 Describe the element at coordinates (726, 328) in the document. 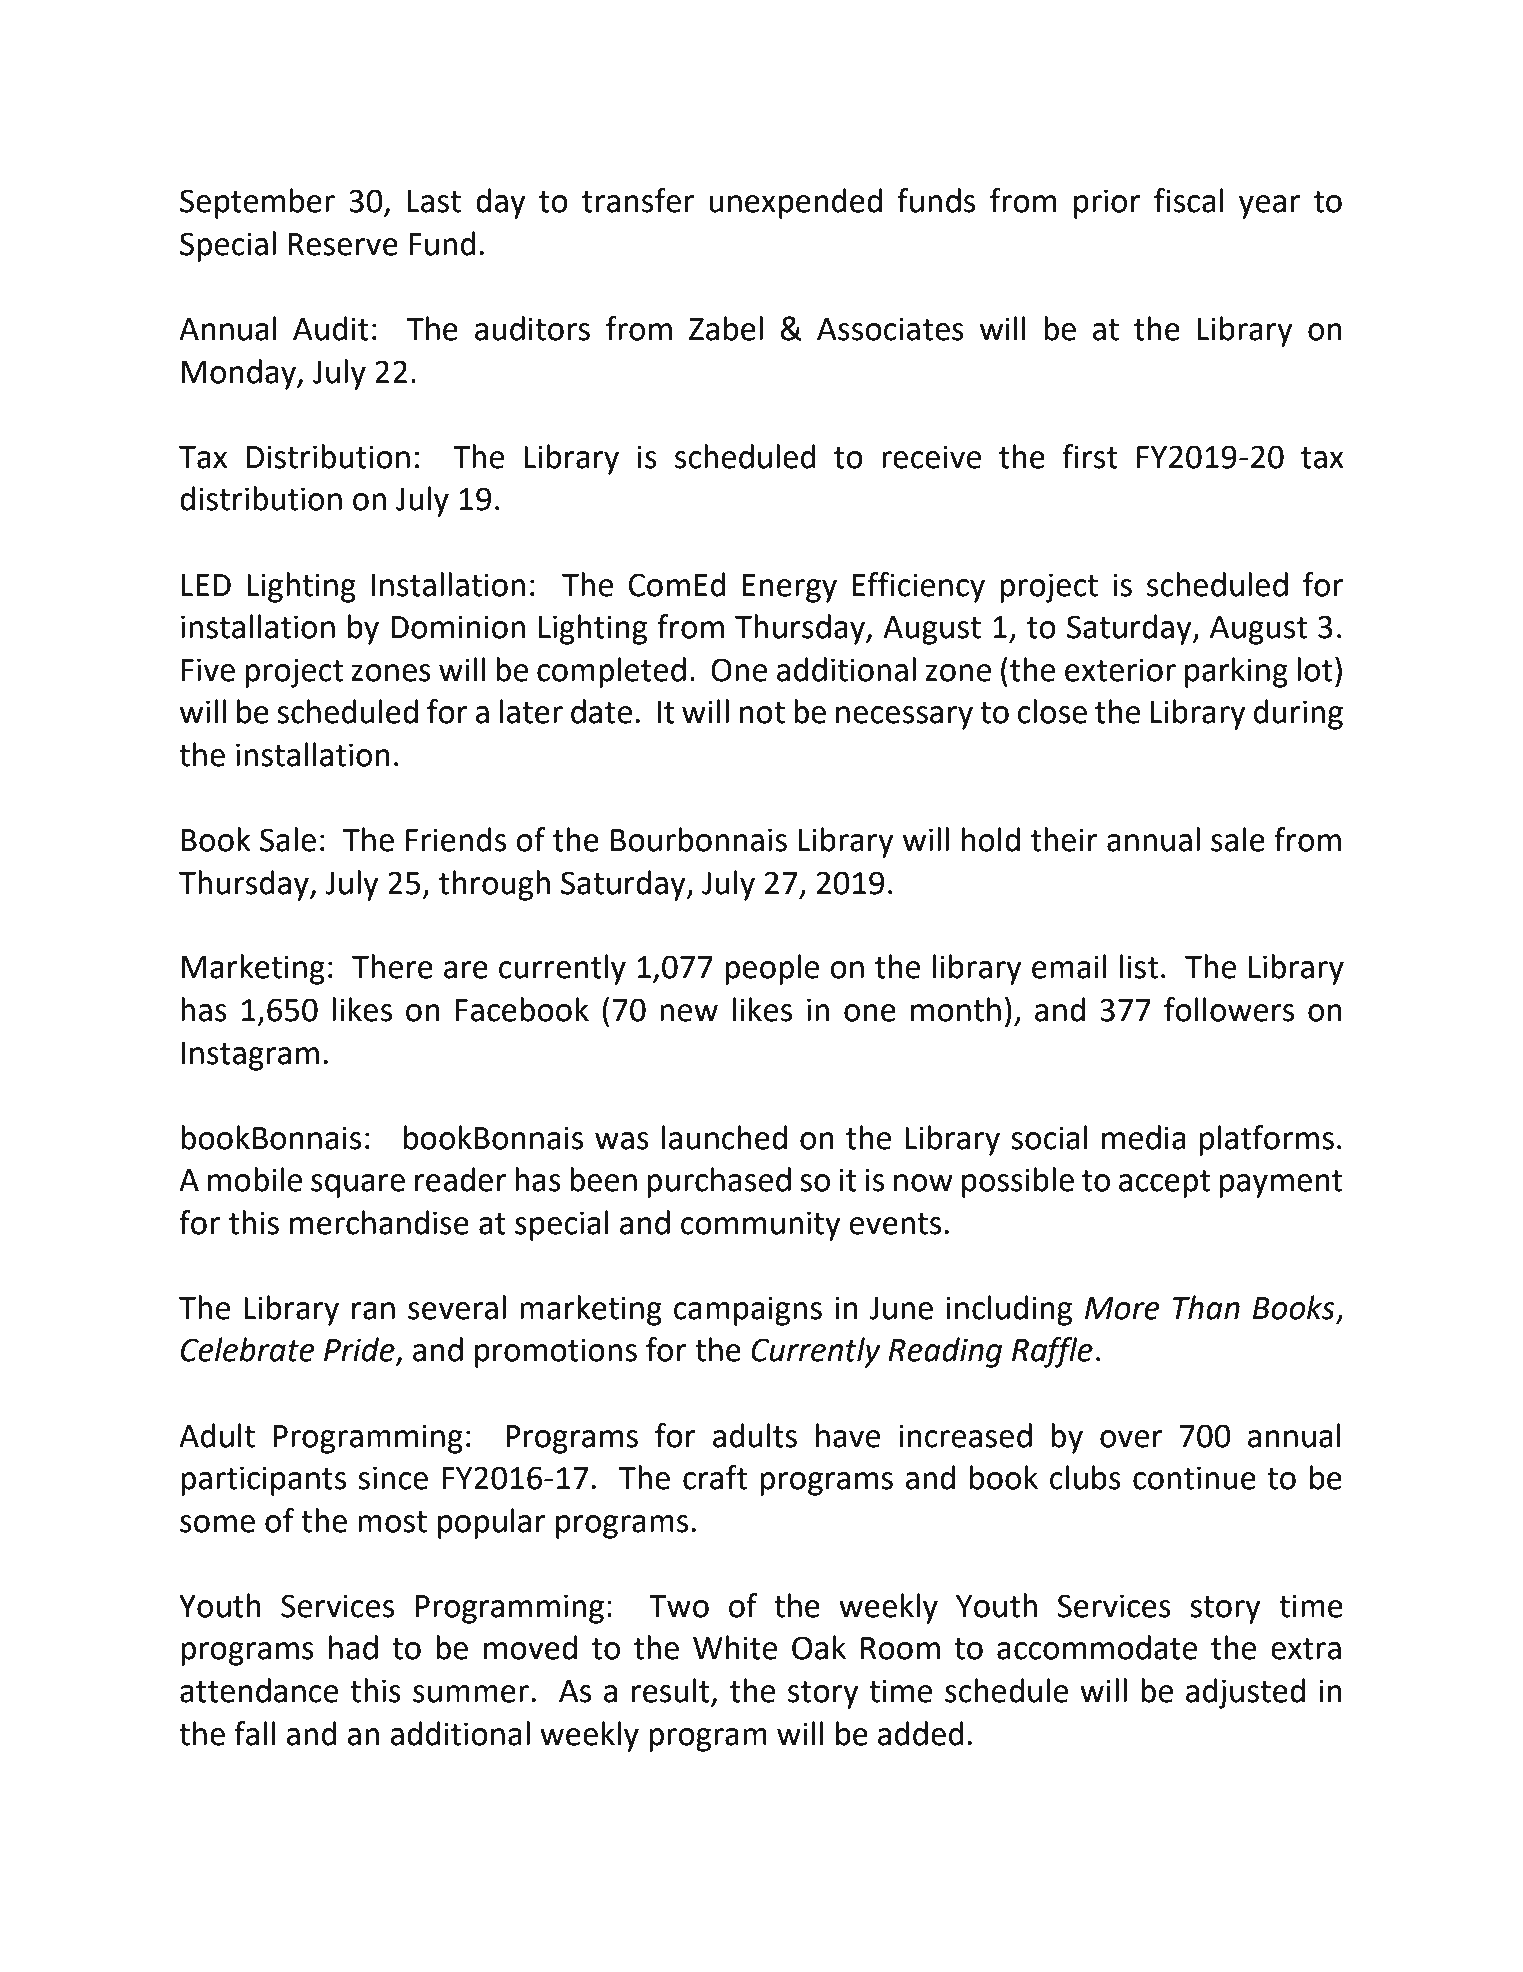

I see `Zabel` at that location.
